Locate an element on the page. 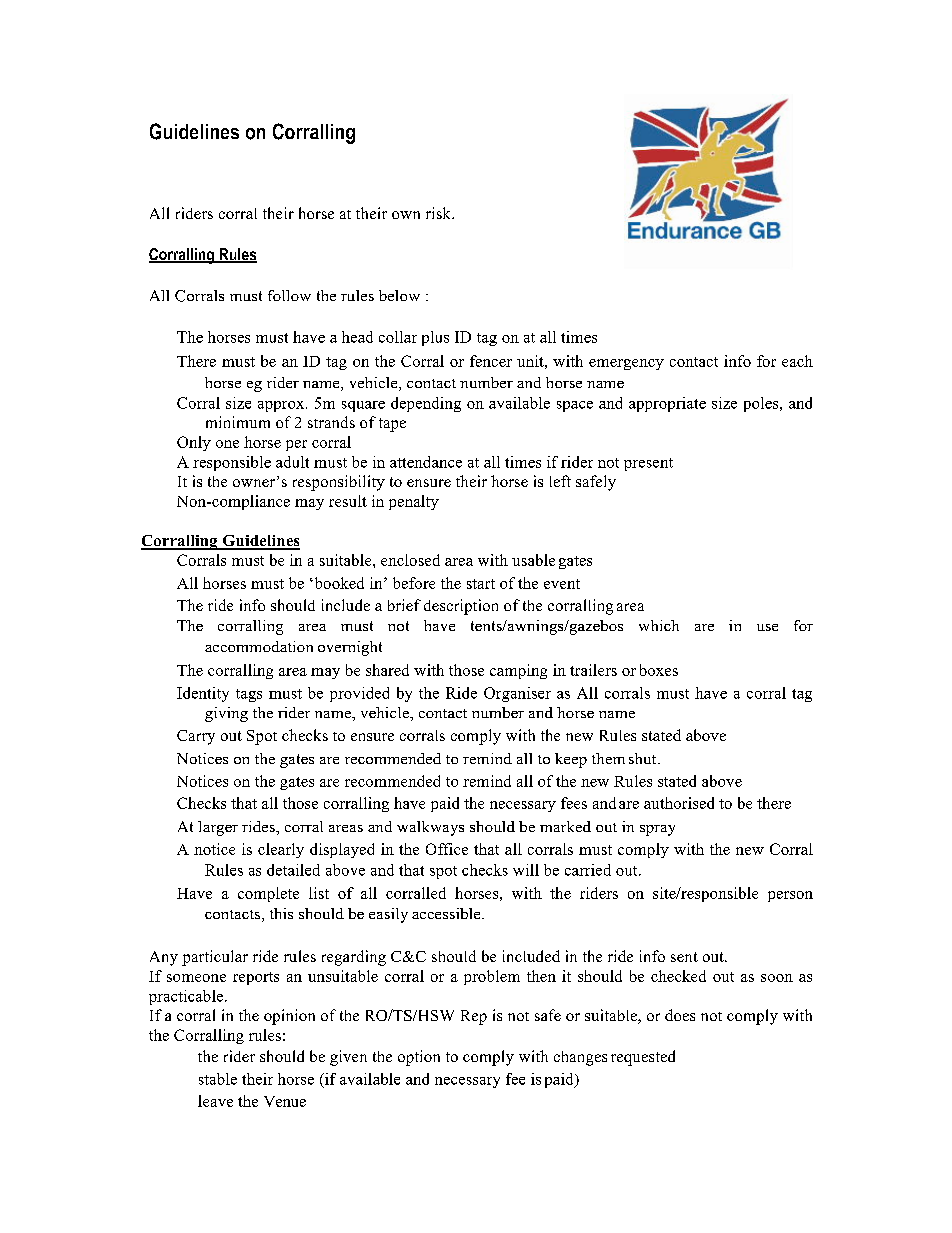 This image has width=952, height=1233. risk is located at coordinates (439, 213).
